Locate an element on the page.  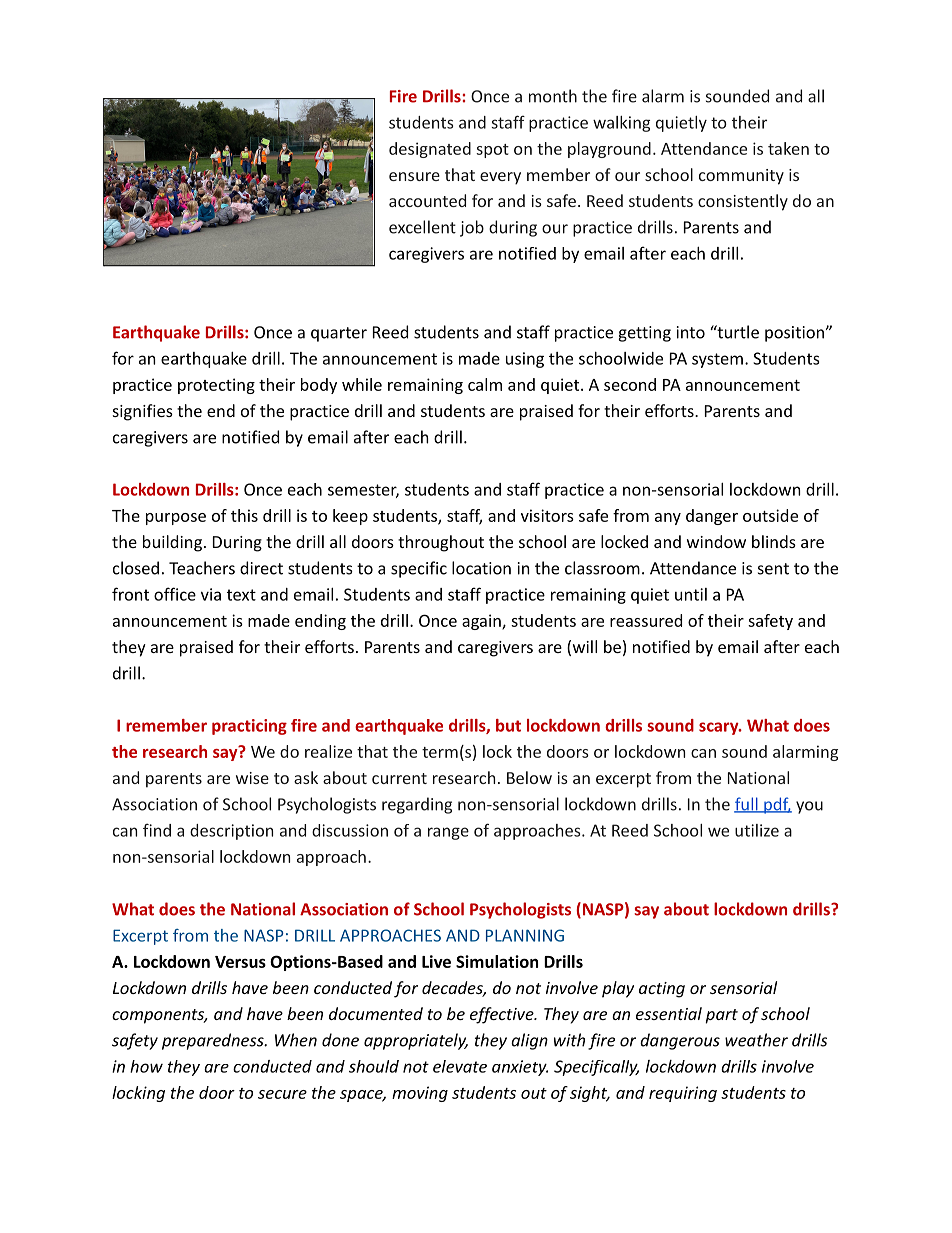
preparedness is located at coordinates (214, 1041).
